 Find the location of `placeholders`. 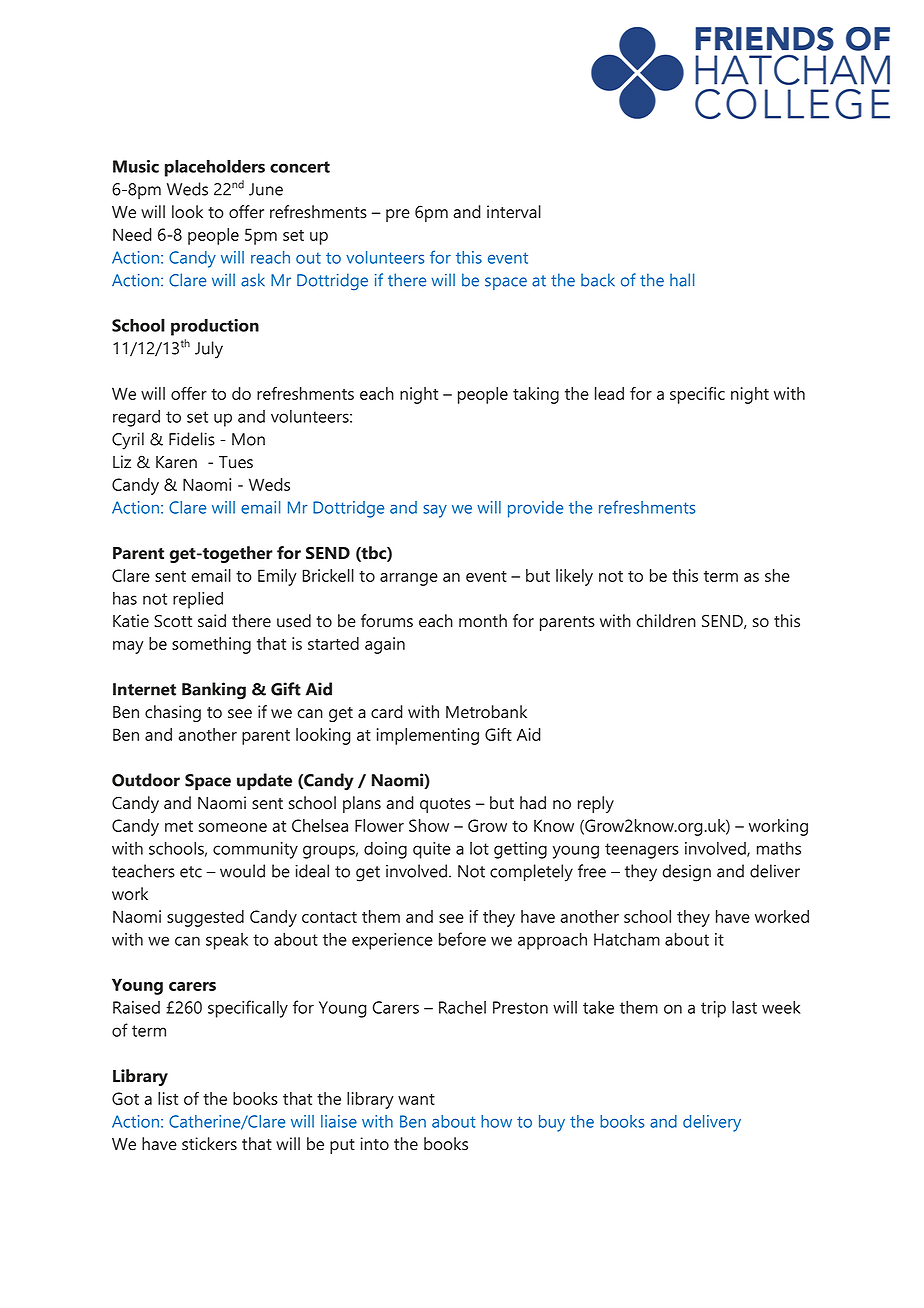

placeholders is located at coordinates (215, 168).
